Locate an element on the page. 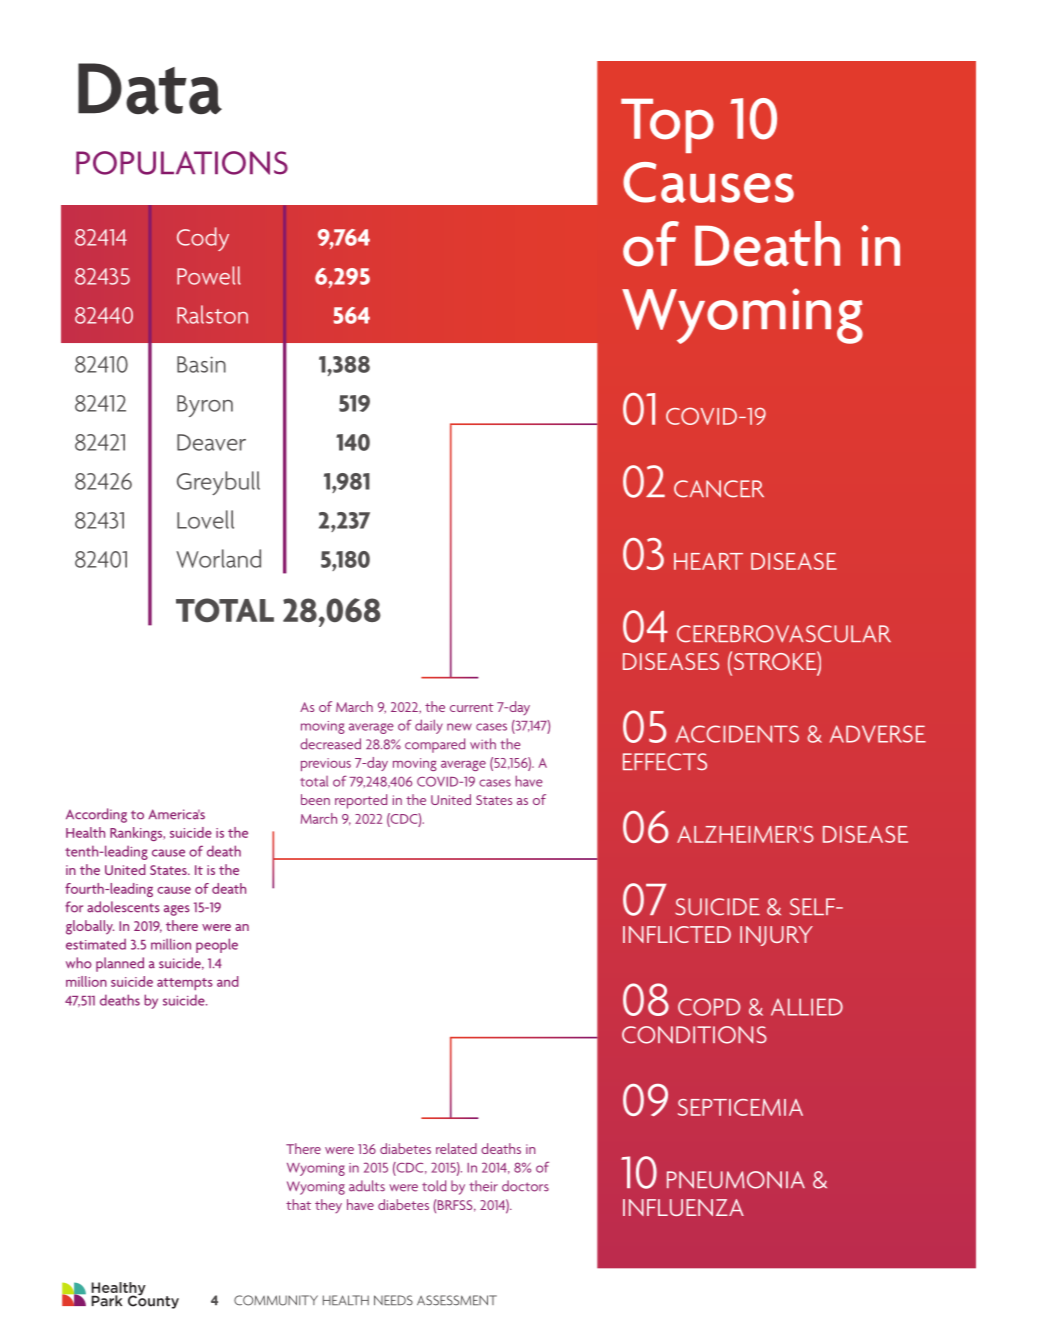 This image has width=1037, height=1342. COMMUNITY is located at coordinates (276, 1300).
